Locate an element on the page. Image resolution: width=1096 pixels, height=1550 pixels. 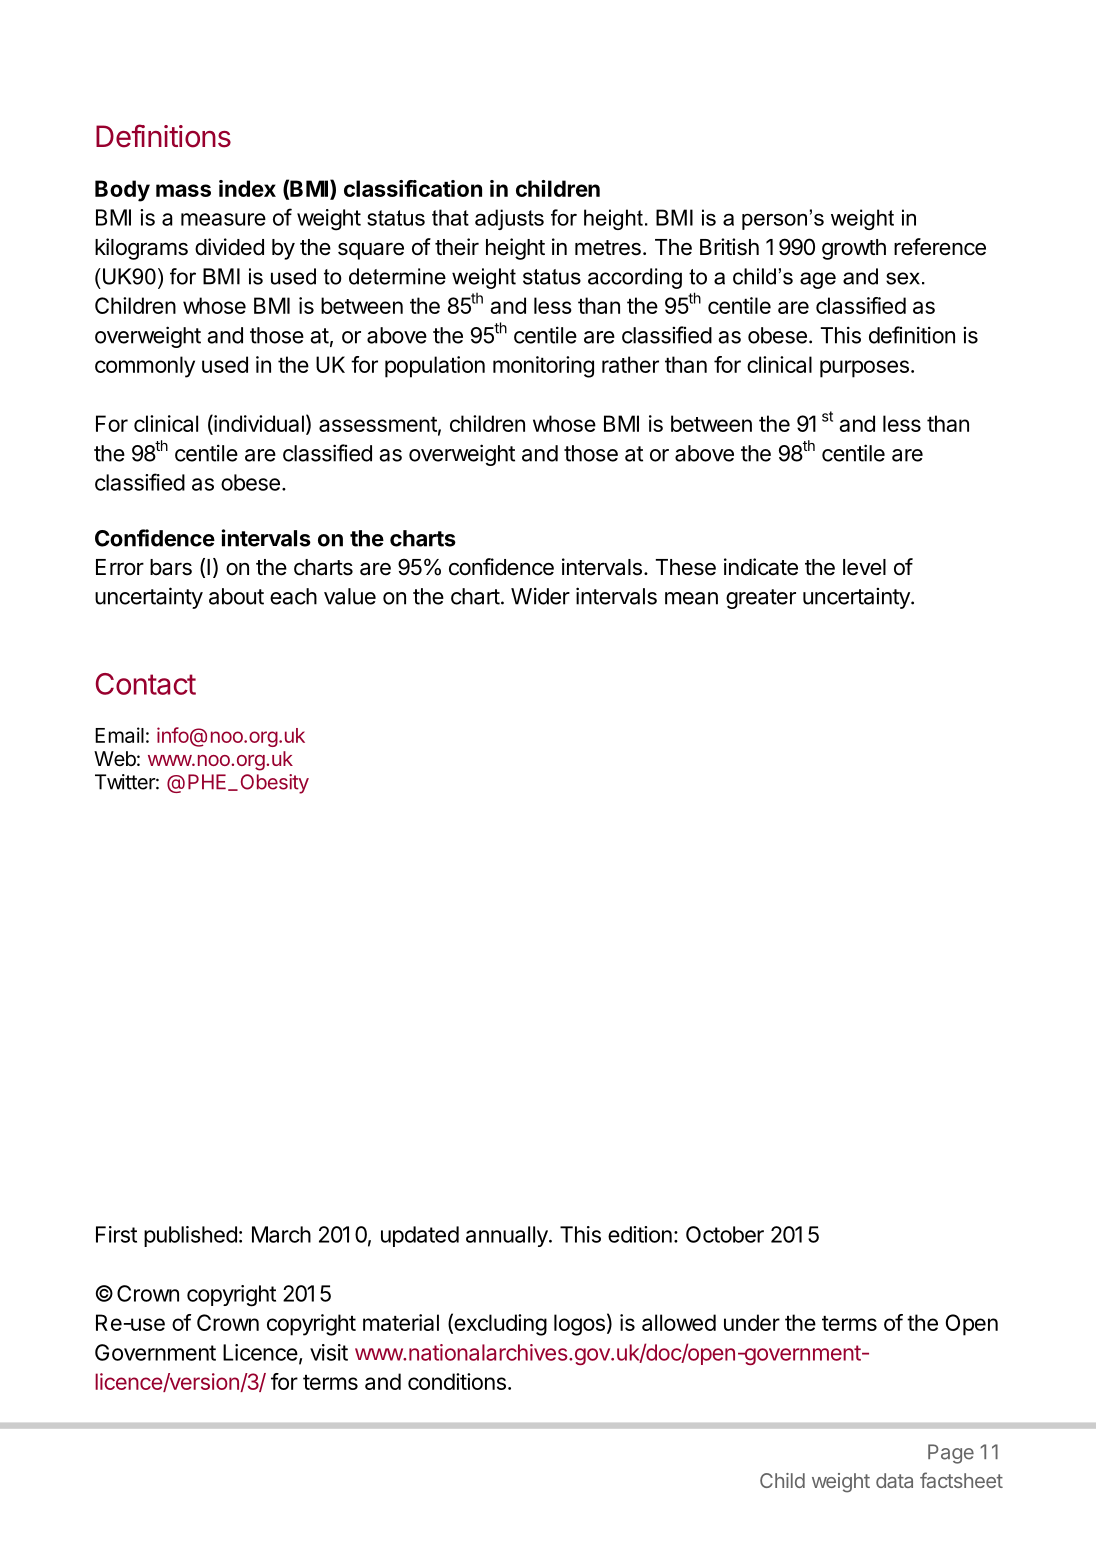
measure is located at coordinates (223, 219).
